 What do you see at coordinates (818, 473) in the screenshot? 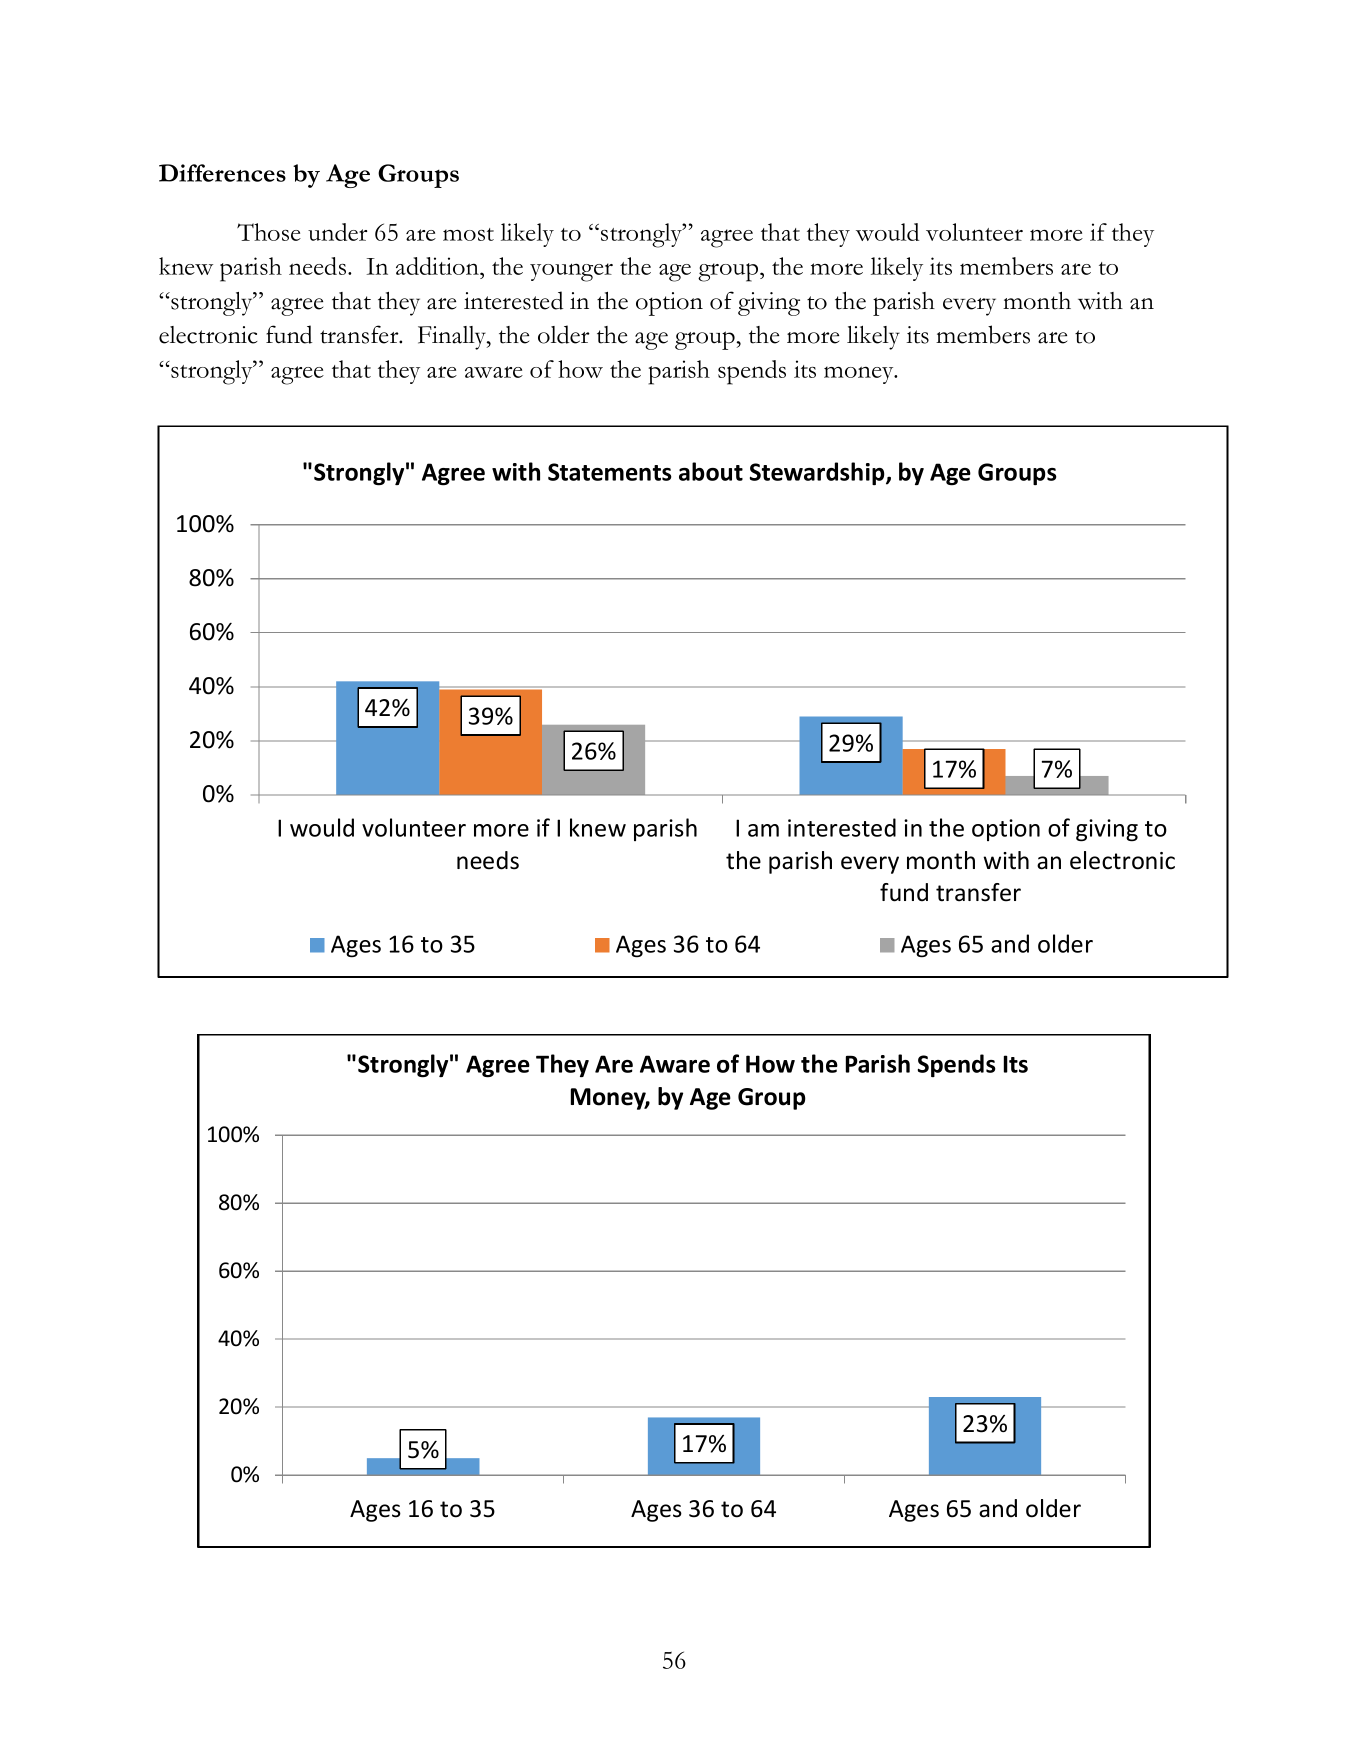
I see `Stewardship` at bounding box center [818, 473].
